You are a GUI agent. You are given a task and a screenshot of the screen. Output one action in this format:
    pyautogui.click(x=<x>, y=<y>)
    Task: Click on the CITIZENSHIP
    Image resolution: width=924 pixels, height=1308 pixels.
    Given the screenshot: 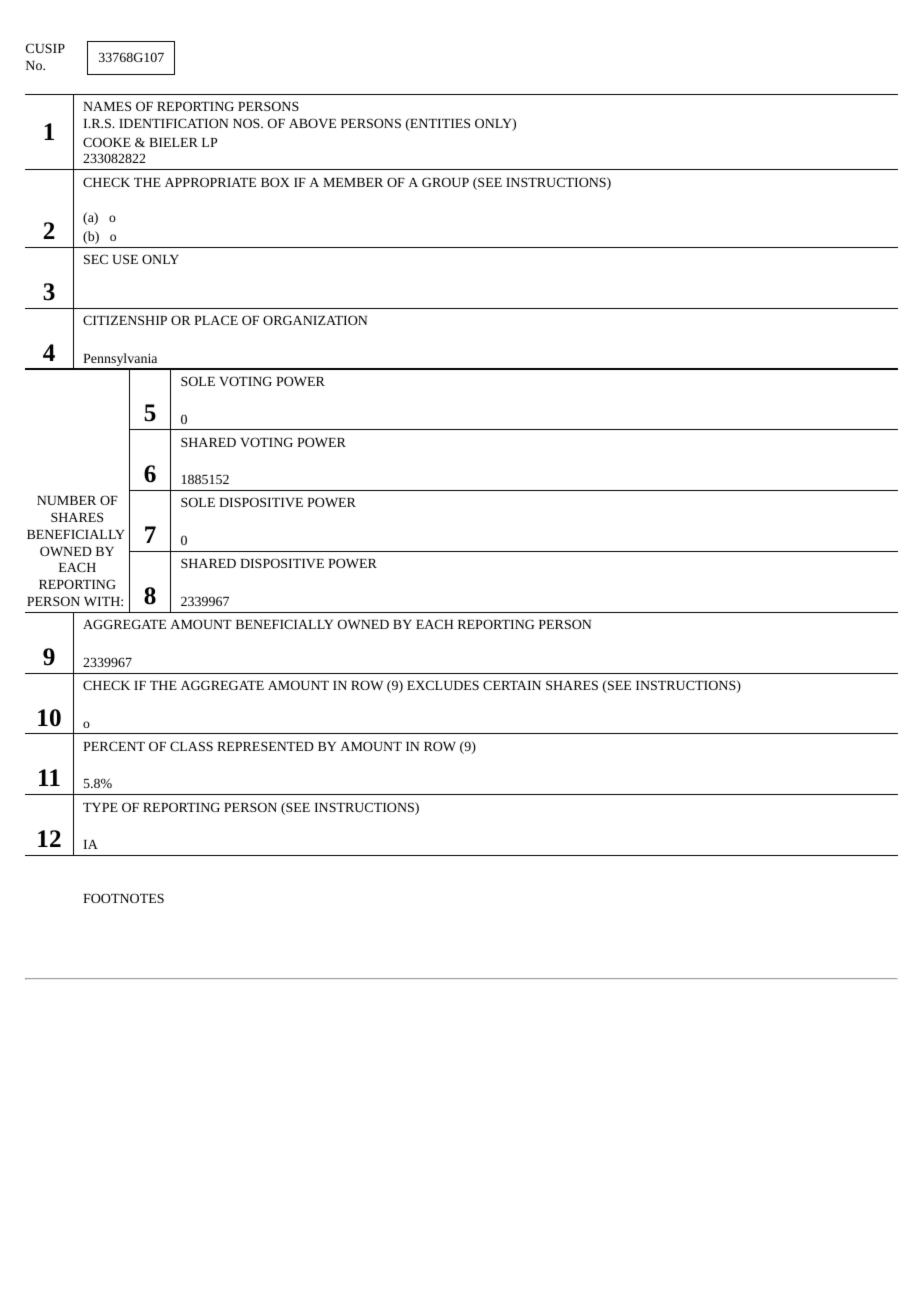 What is the action you would take?
    pyautogui.click(x=125, y=320)
